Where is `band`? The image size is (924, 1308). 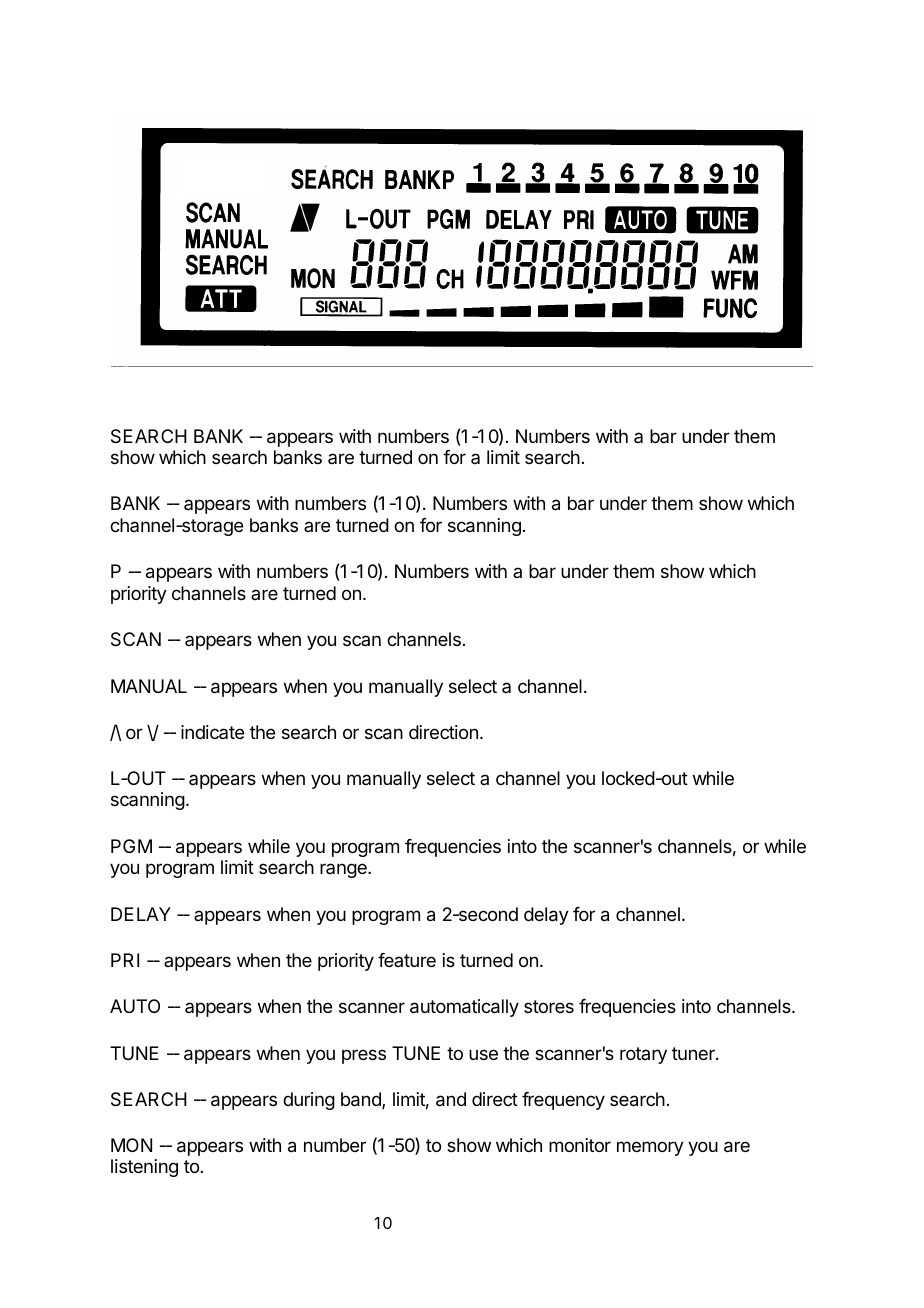 band is located at coordinates (362, 1100).
